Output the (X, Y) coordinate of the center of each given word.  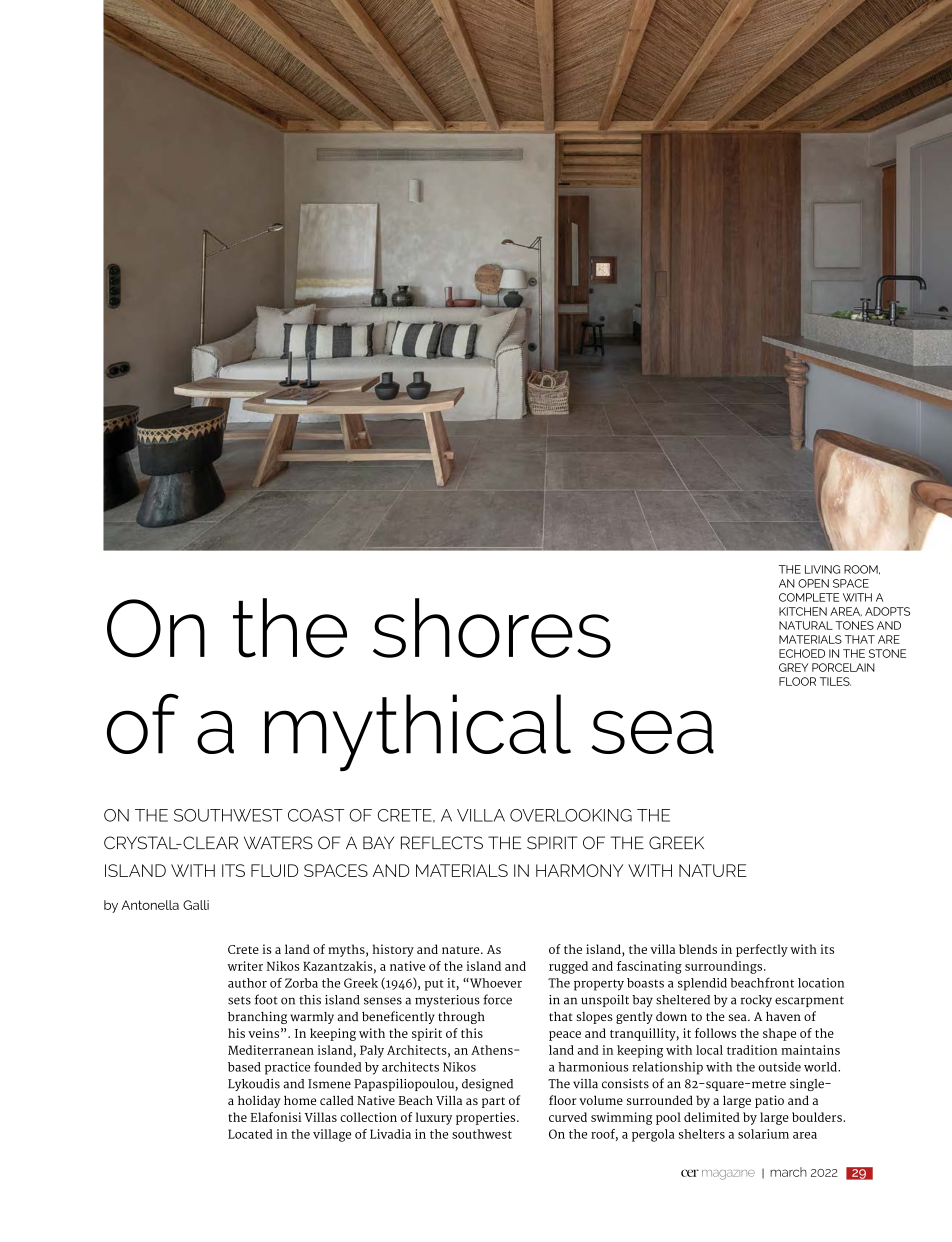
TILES (835, 681)
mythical (418, 732)
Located (250, 1134)
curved (568, 1117)
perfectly (762, 950)
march (788, 1172)
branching (257, 1017)
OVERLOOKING (571, 815)
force (497, 999)
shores (492, 628)
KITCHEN (803, 611)
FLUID (274, 870)
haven (783, 1016)
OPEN (813, 583)
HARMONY (579, 870)
